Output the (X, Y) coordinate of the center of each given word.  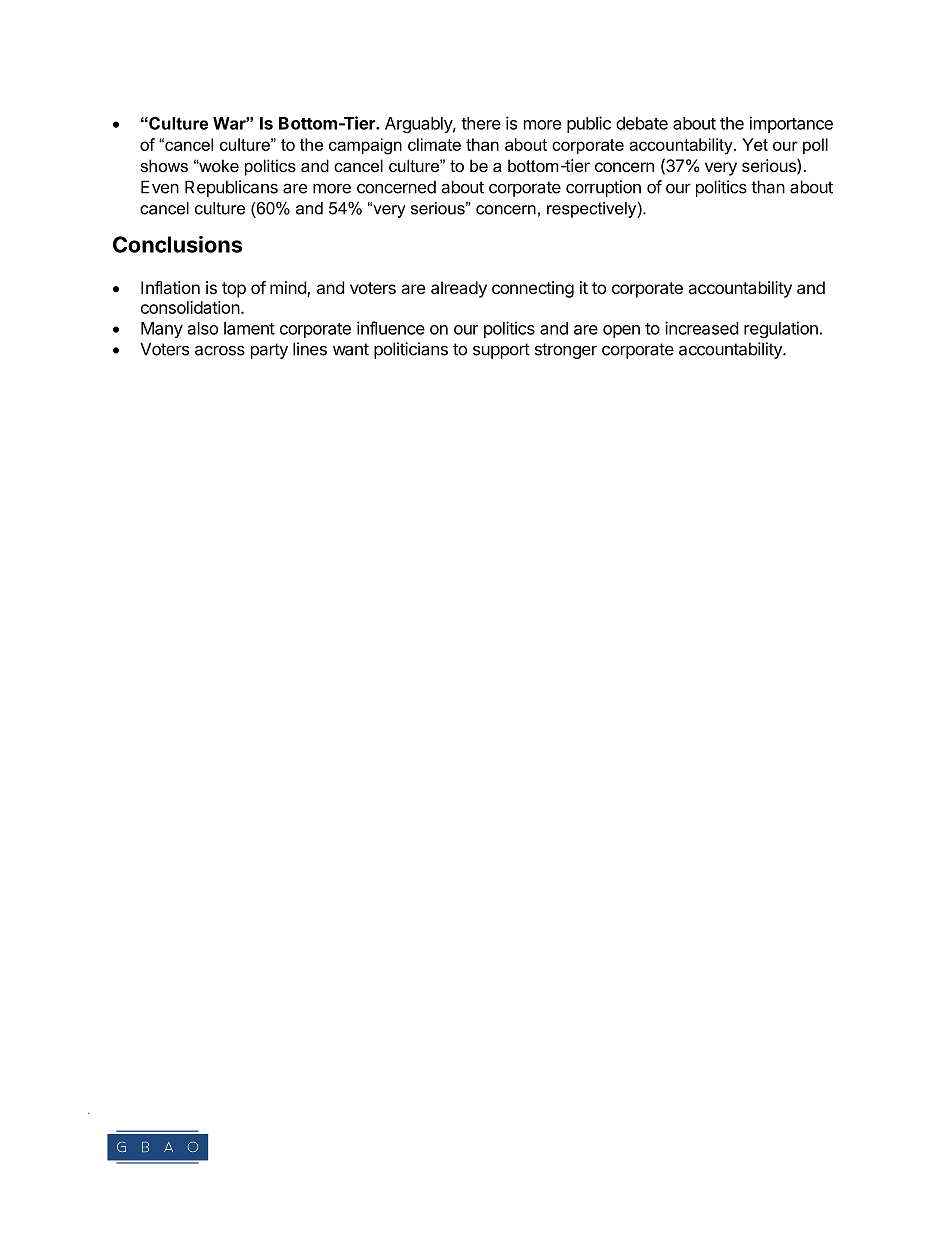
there (481, 123)
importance (791, 124)
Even (160, 187)
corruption (603, 188)
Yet (755, 144)
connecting (533, 289)
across (220, 350)
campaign (365, 146)
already (459, 289)
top (234, 290)
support (501, 351)
